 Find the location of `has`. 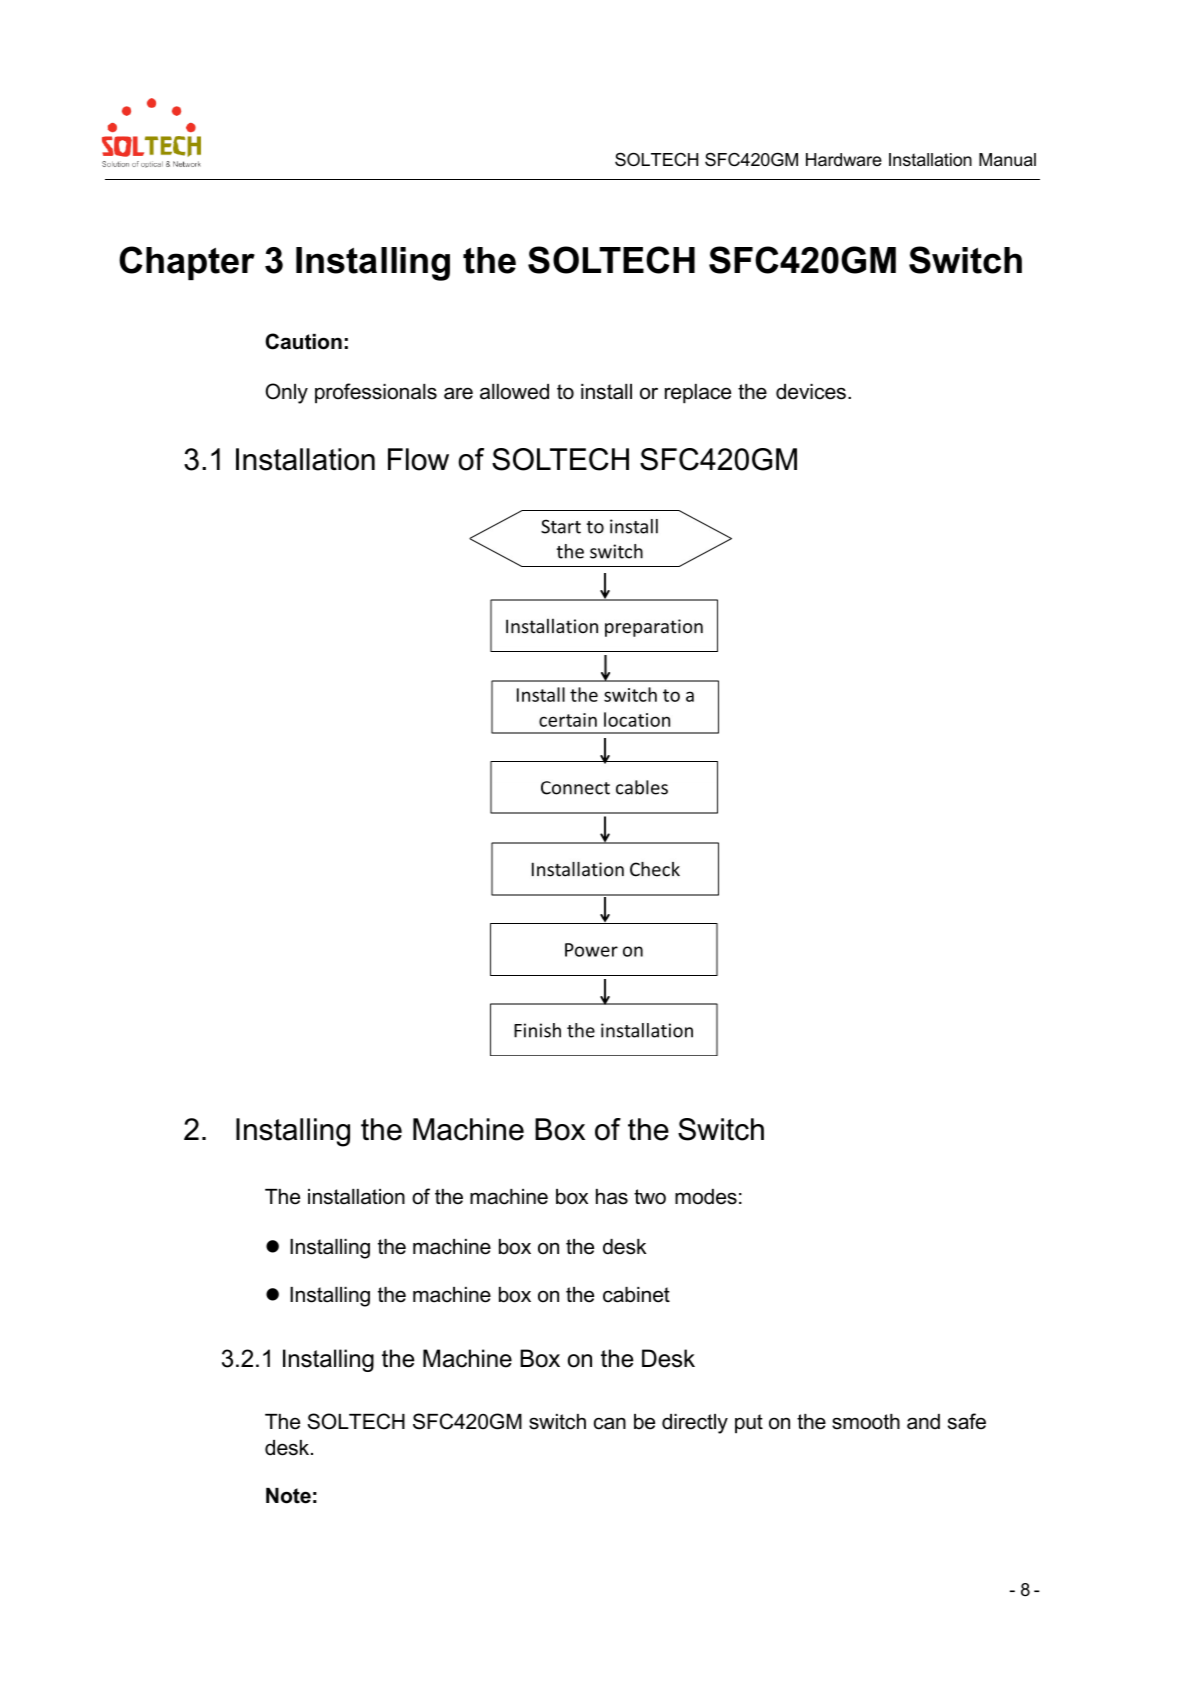

has is located at coordinates (612, 1197).
